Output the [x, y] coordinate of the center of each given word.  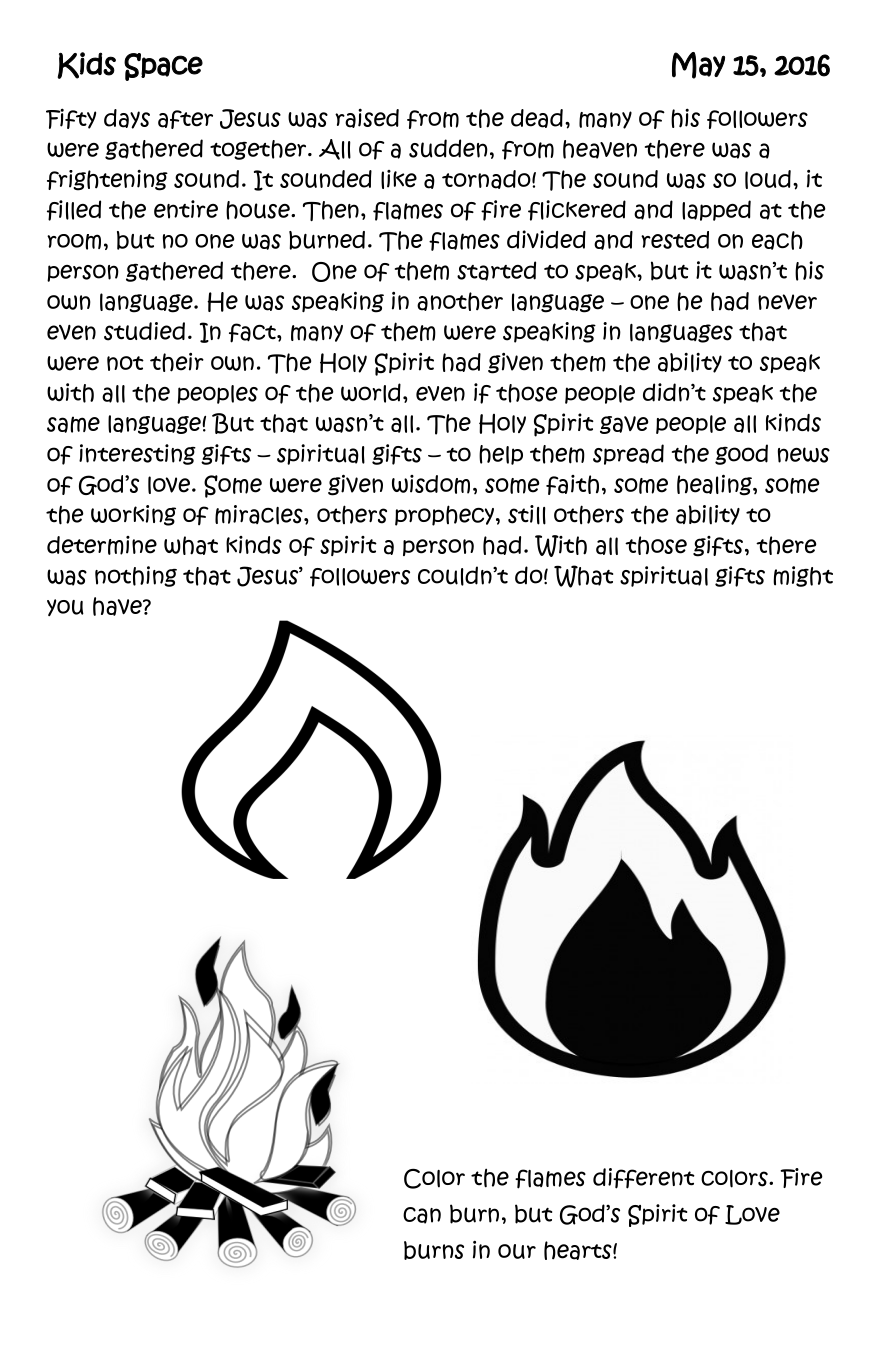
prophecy [444, 515]
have [118, 606]
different [644, 1178]
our [517, 1251]
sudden [448, 148]
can [422, 1215]
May [698, 65]
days [127, 119]
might [803, 576]
